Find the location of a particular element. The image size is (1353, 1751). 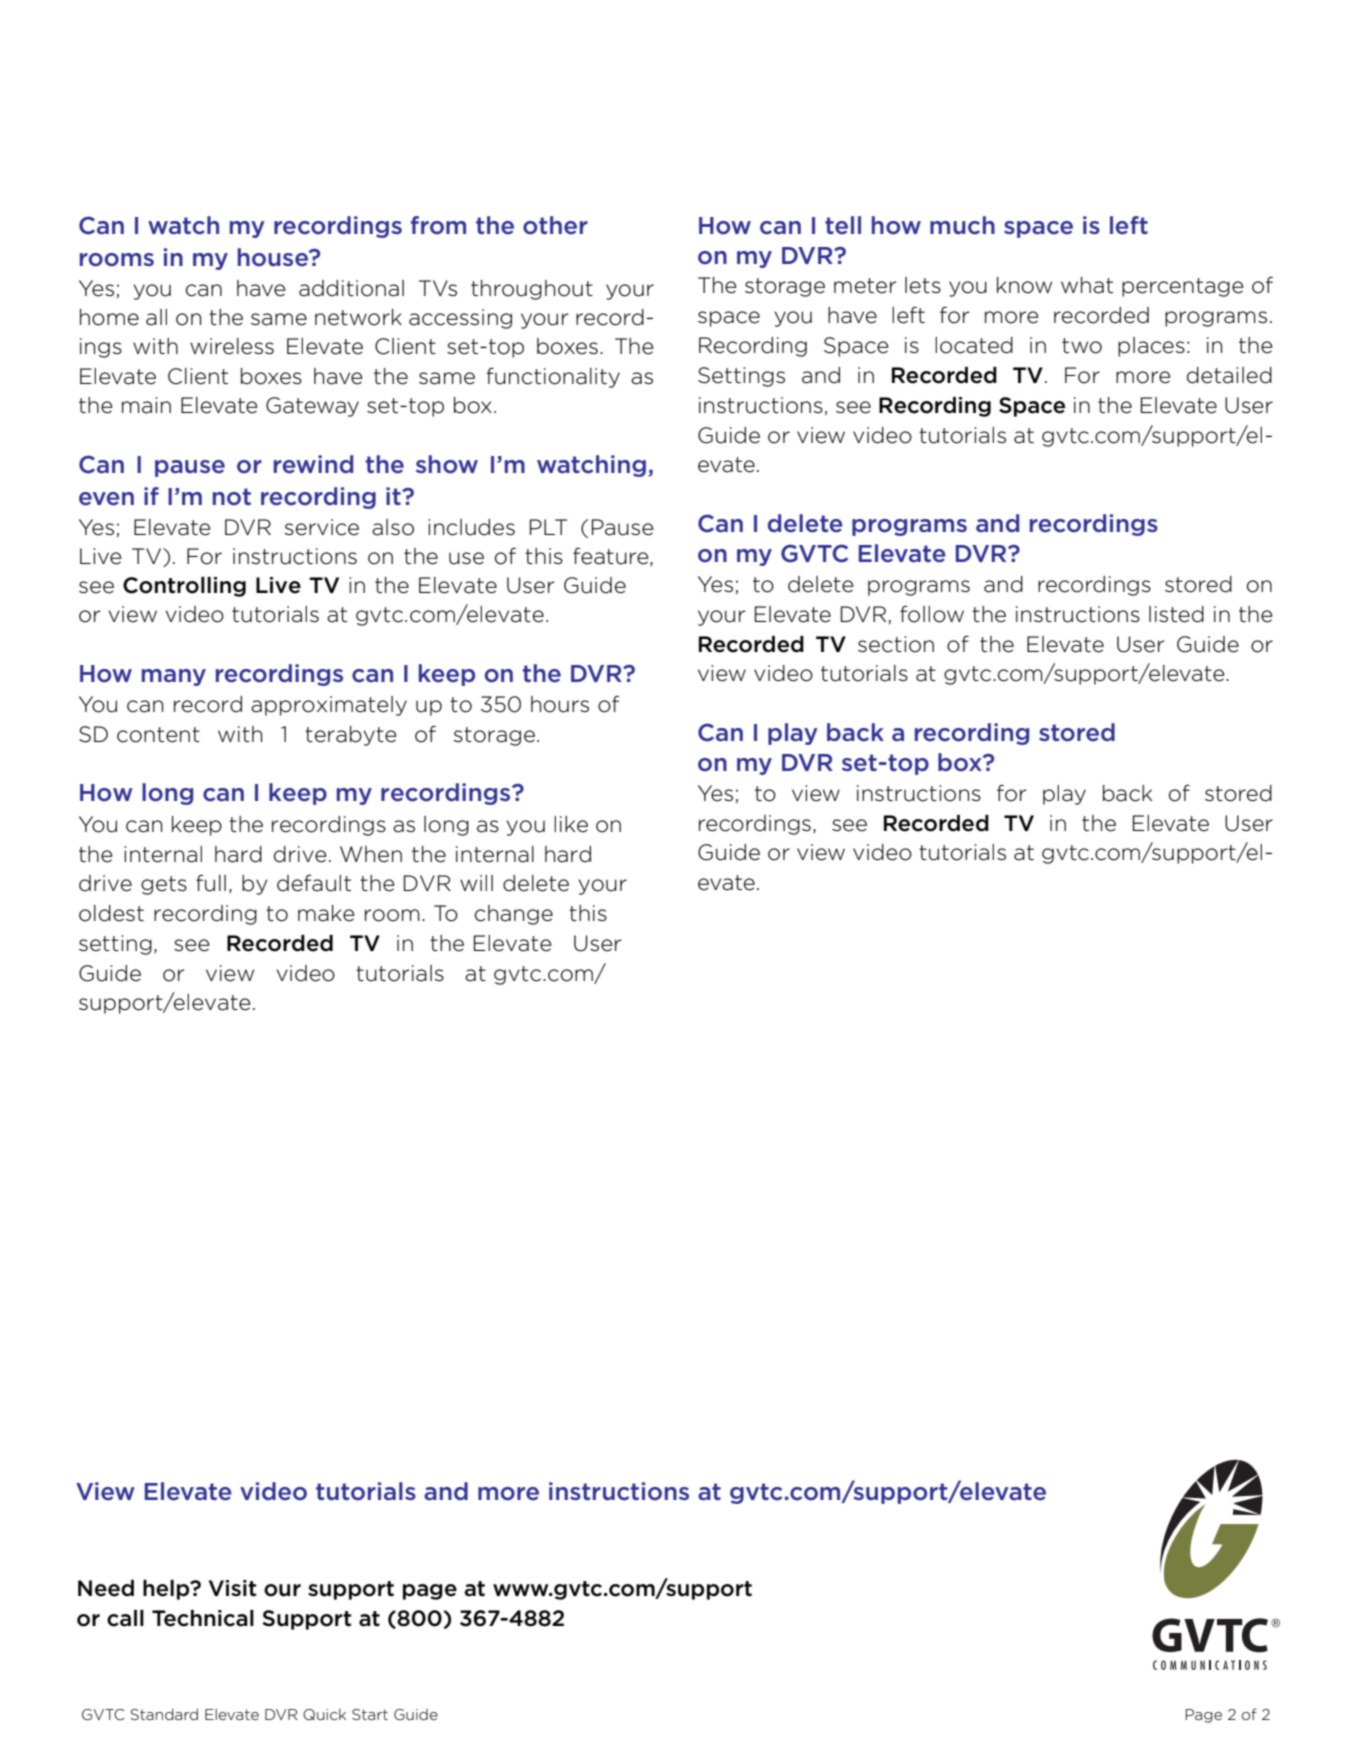

what is located at coordinates (1087, 285).
